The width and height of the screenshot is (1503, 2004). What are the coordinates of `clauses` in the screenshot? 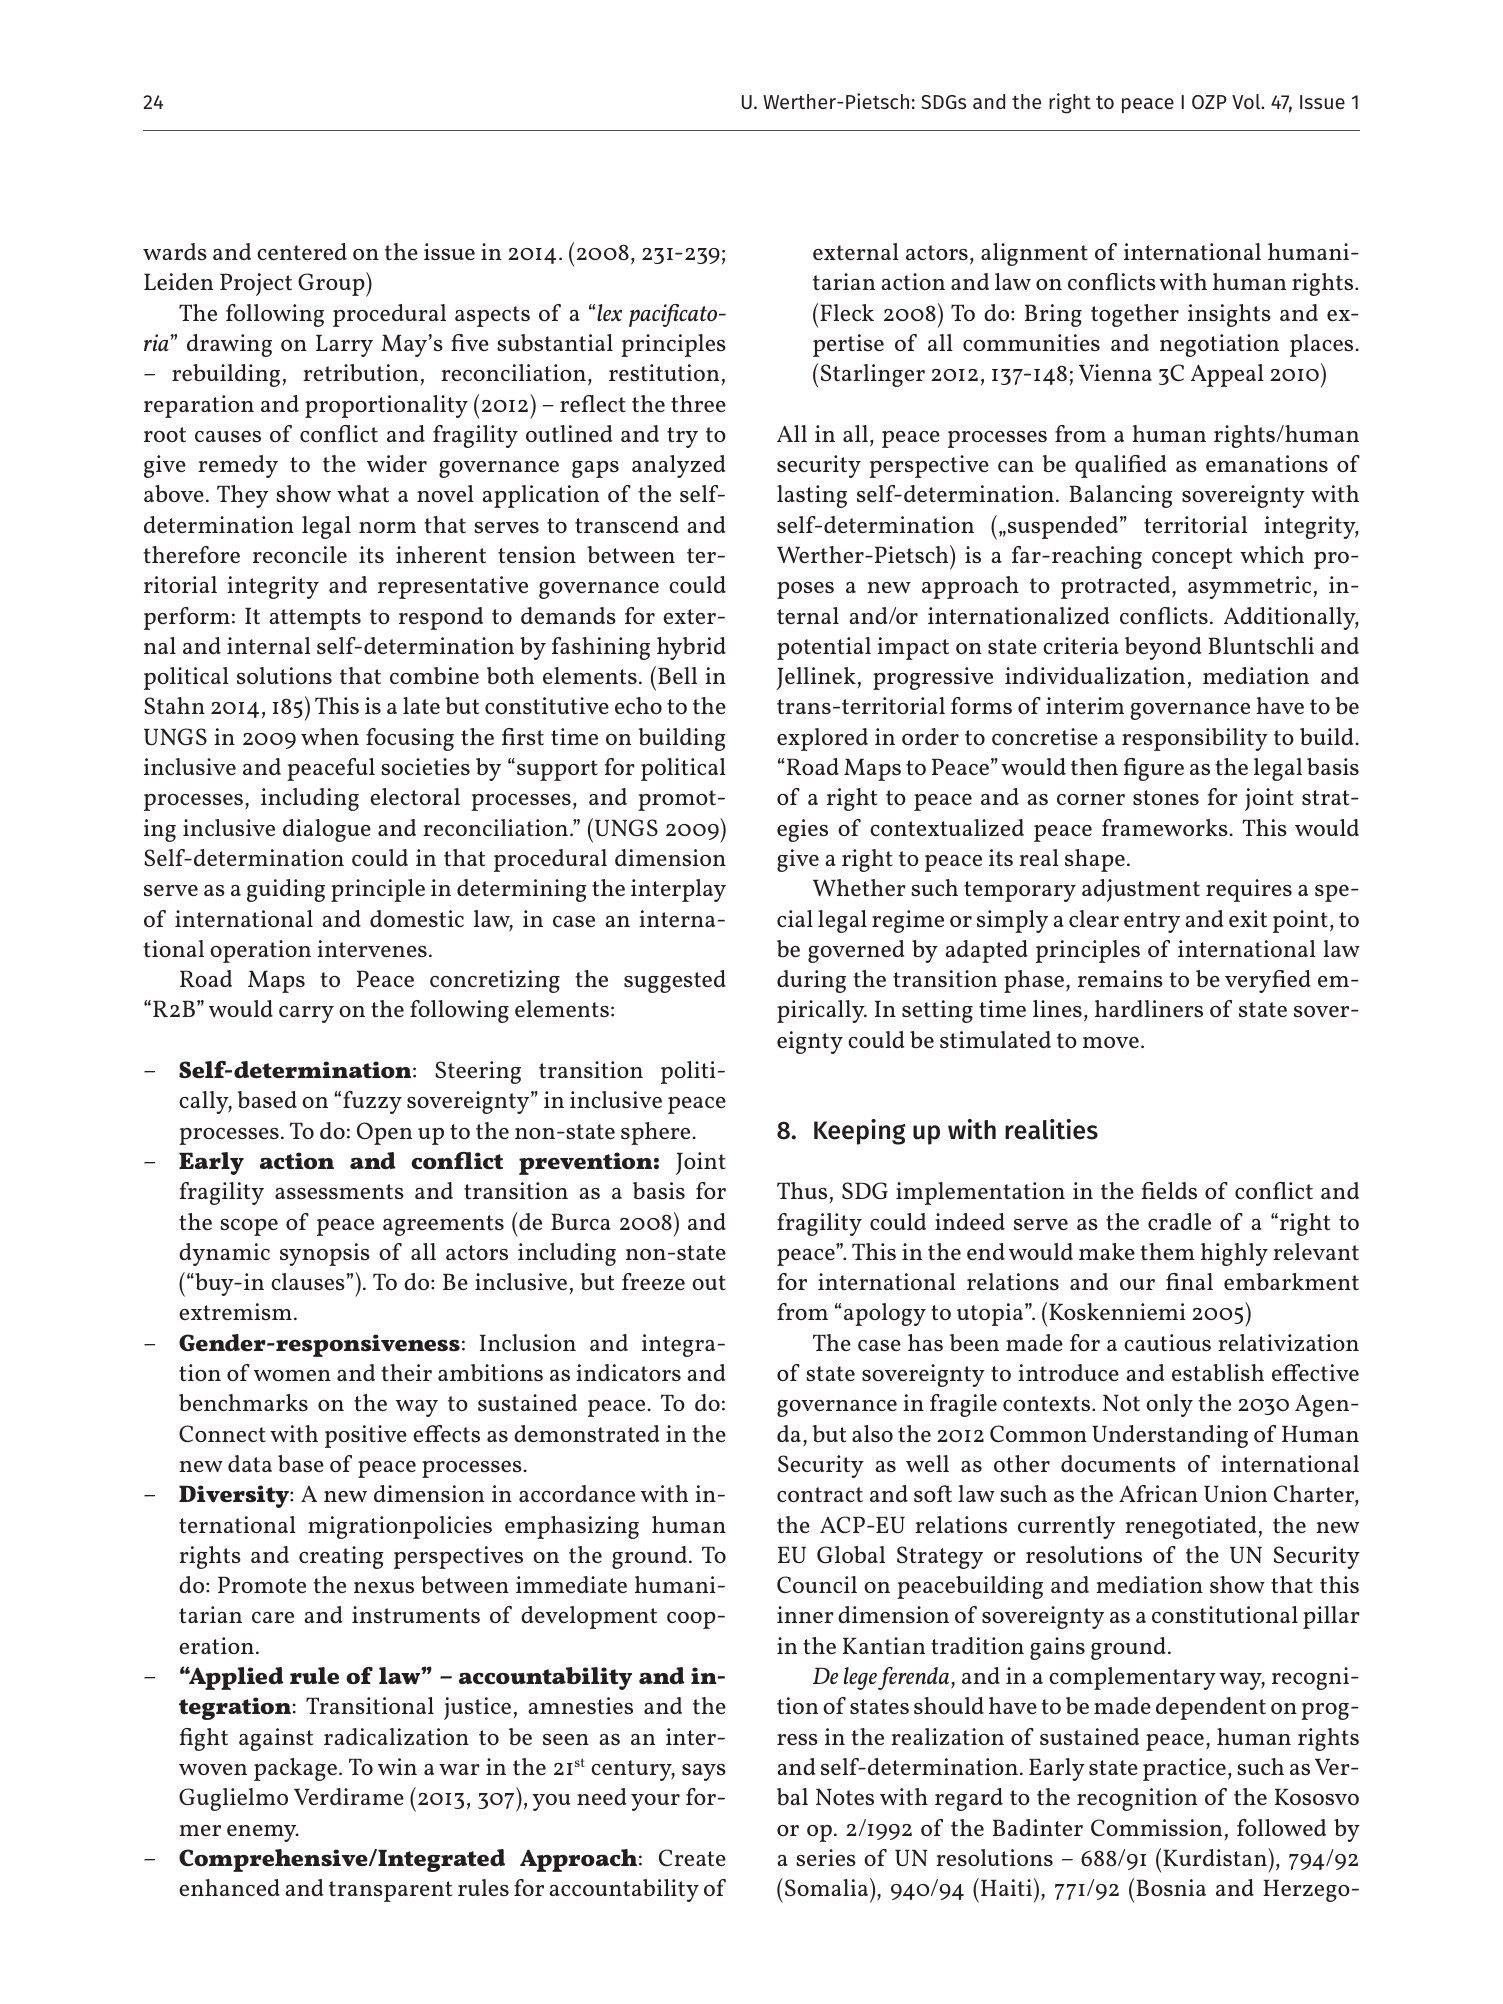 It's located at (309, 1281).
